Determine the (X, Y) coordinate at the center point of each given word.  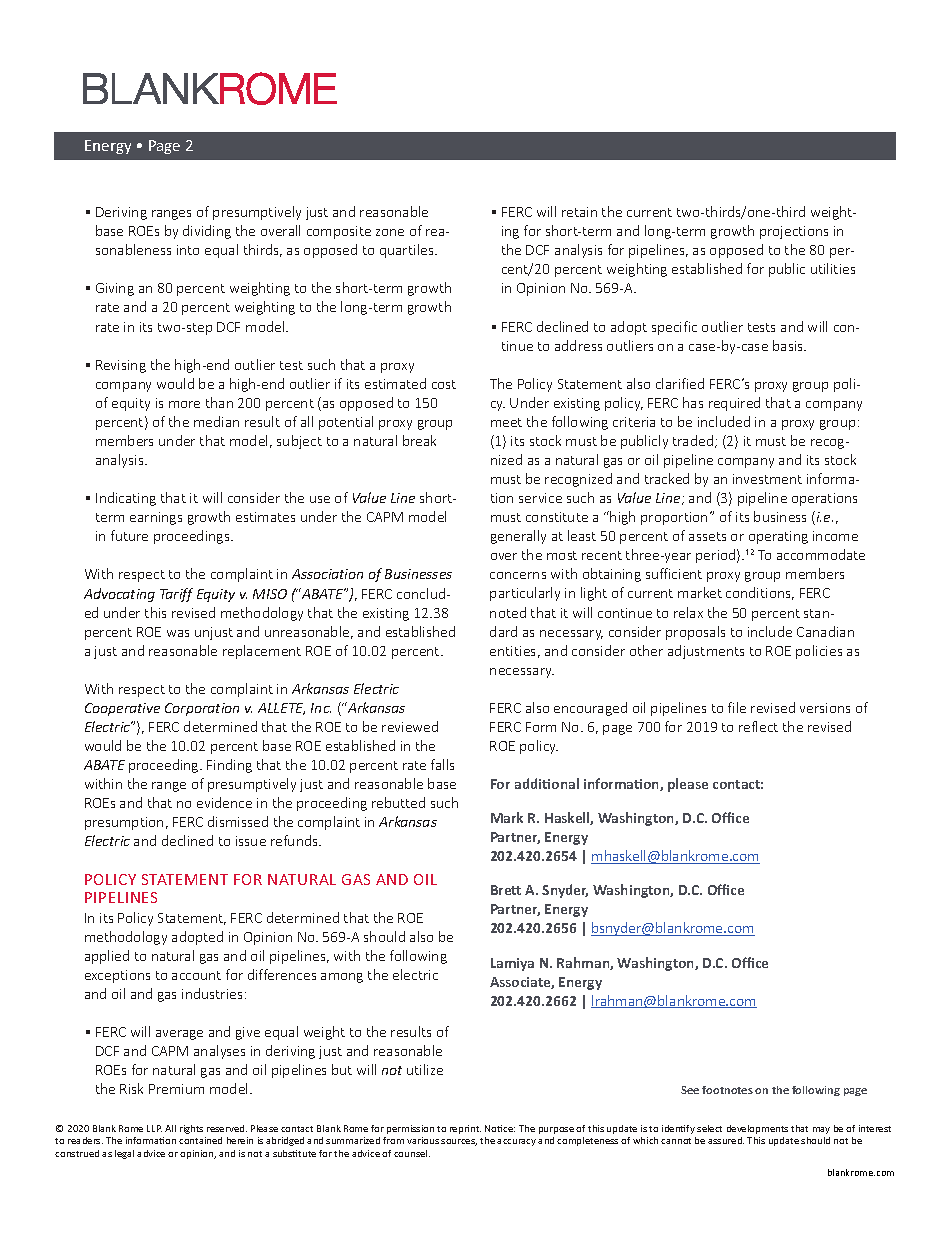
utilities (833, 268)
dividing (207, 232)
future (129, 535)
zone (390, 232)
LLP (154, 1128)
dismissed (238, 821)
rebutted (398, 802)
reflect (758, 726)
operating (778, 537)
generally (518, 537)
